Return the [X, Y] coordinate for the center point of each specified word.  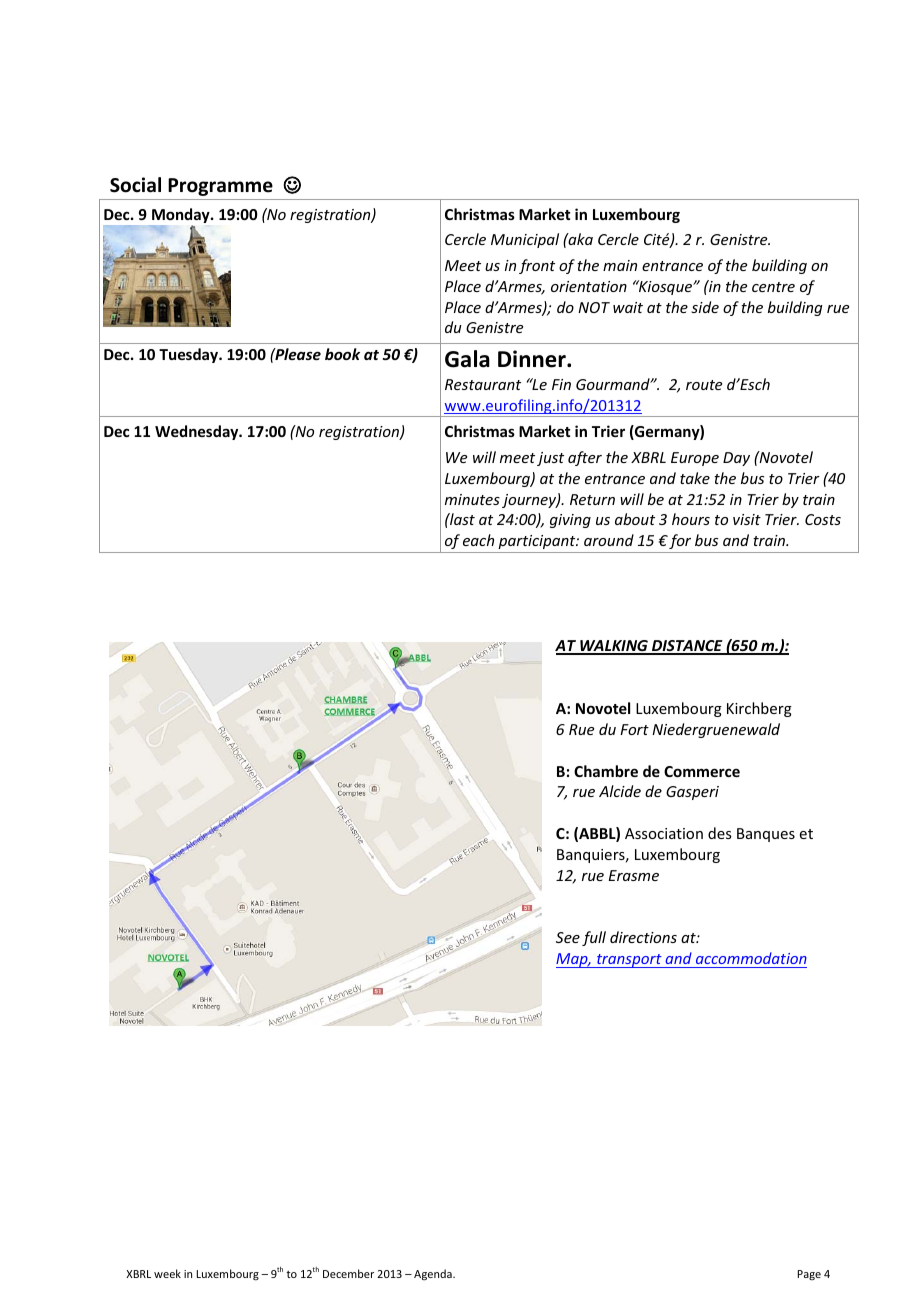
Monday [181, 217]
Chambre [606, 771]
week [167, 1273]
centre [773, 287]
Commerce [702, 771]
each [478, 540]
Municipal [525, 240]
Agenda [434, 1275]
